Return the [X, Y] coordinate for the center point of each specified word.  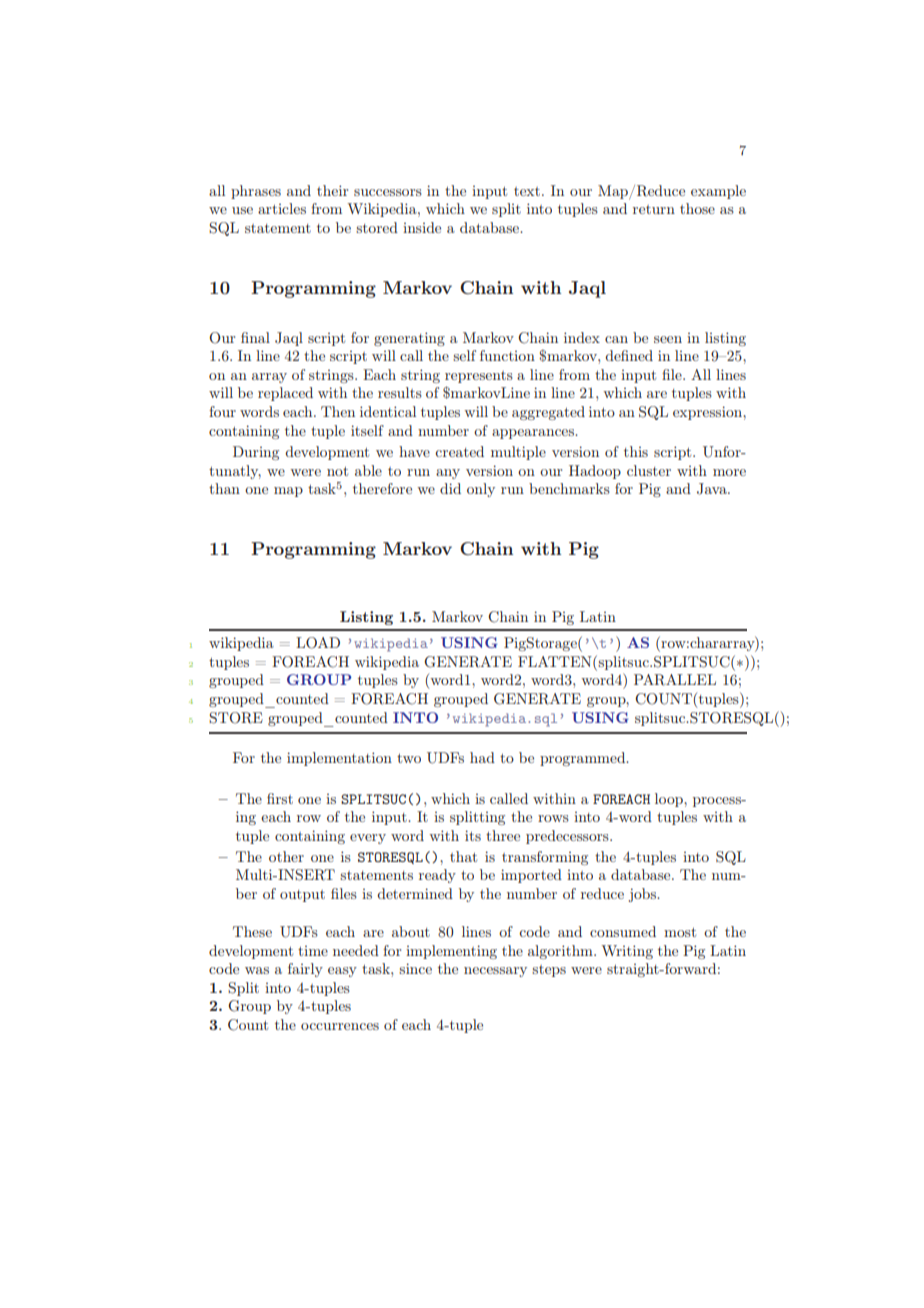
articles [282, 208]
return [654, 209]
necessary [495, 972]
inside [422, 227]
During [256, 453]
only [481, 490]
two [409, 758]
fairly [305, 970]
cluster [649, 470]
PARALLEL [675, 680]
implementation [339, 759]
